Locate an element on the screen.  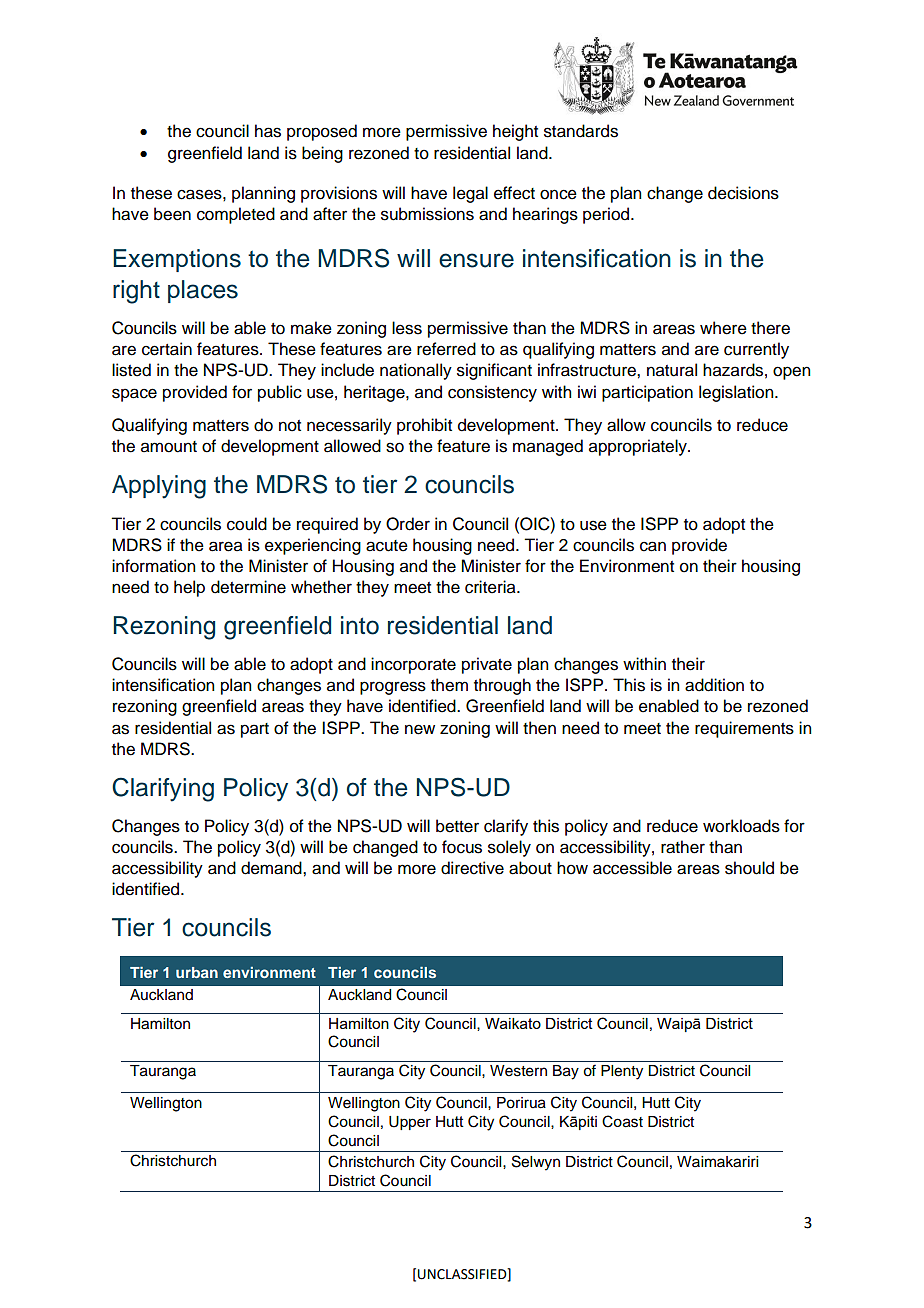
private is located at coordinates (487, 665).
